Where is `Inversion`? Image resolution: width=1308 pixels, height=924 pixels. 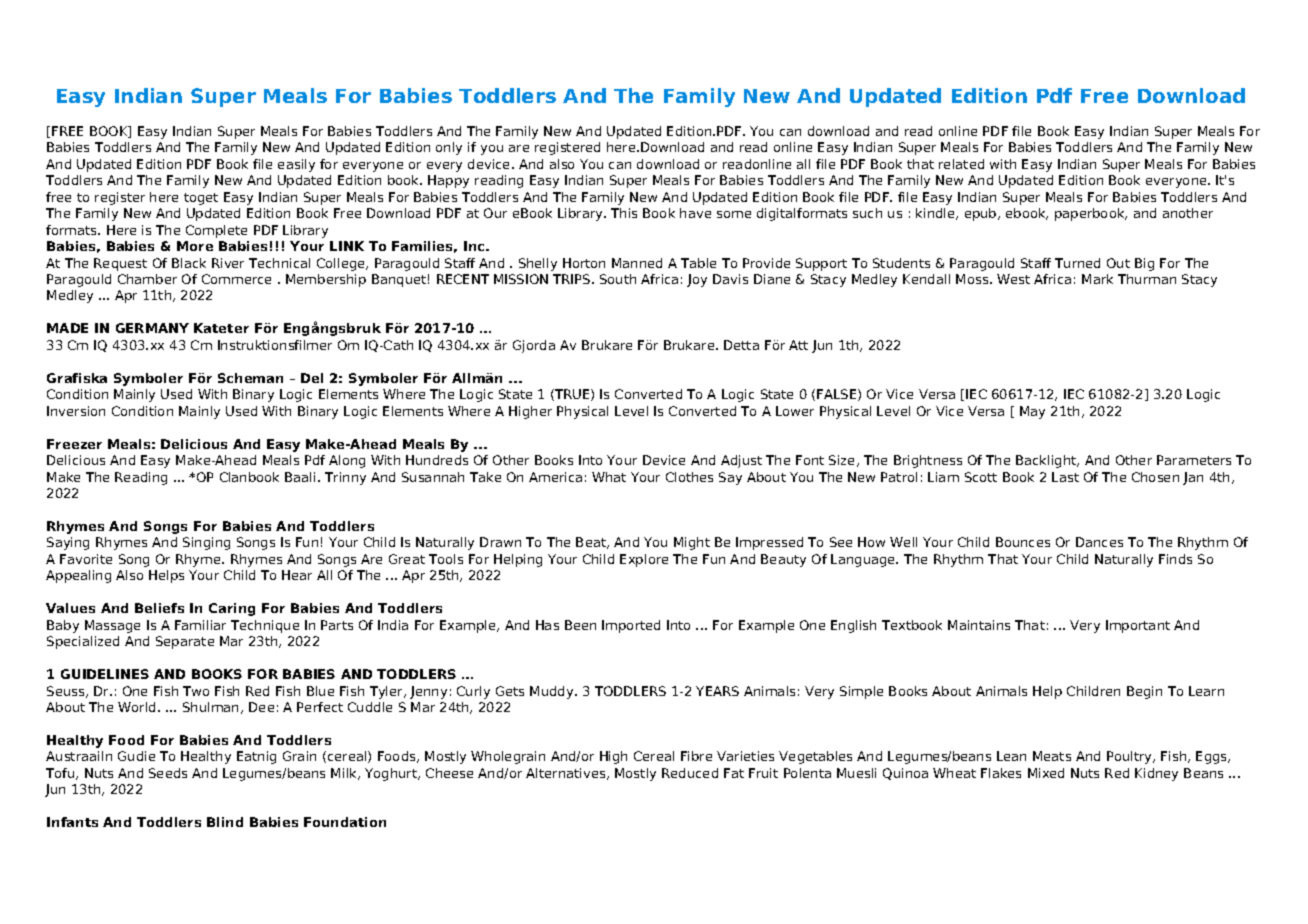 Inversion is located at coordinates (76, 411).
